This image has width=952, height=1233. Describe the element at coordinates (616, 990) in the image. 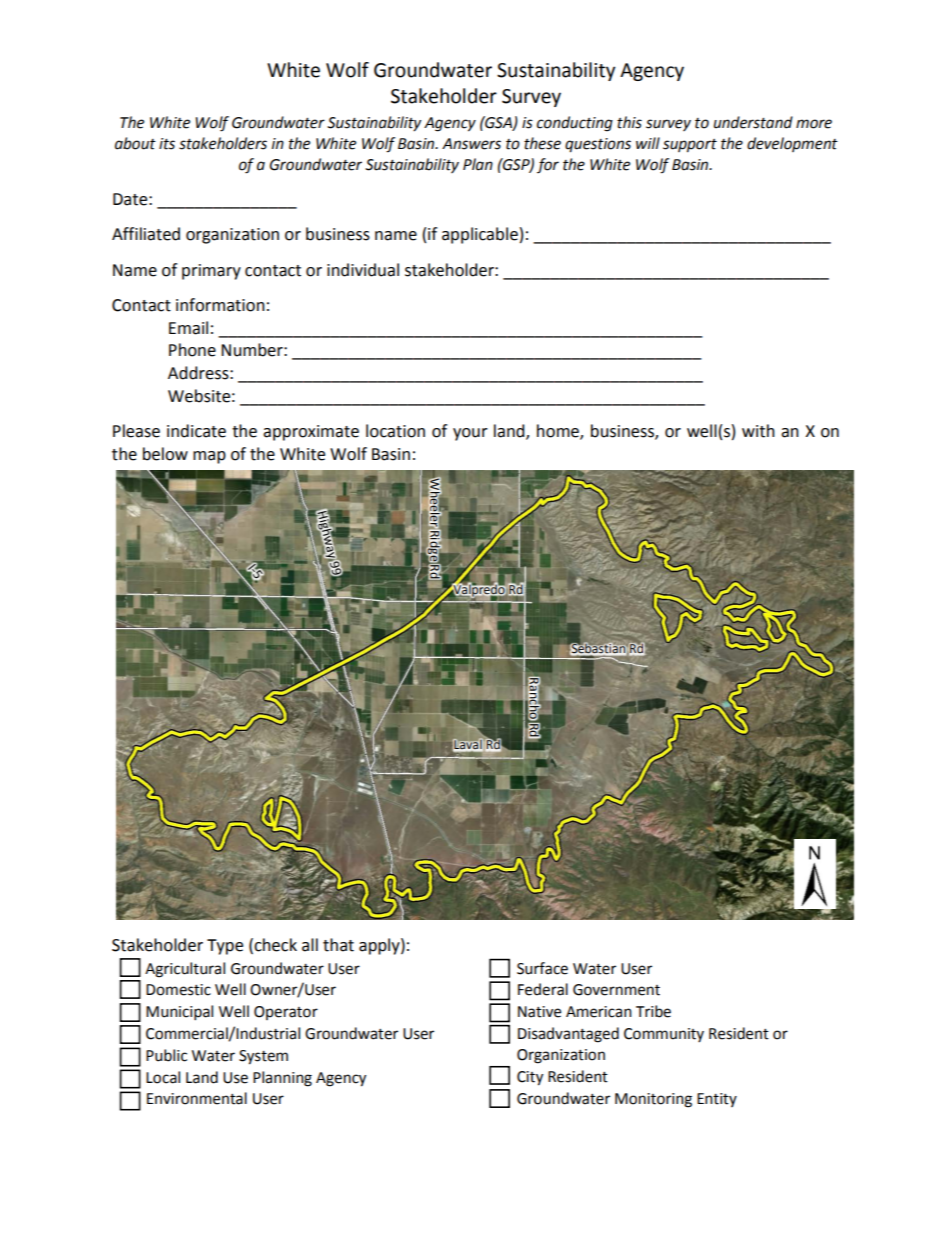

I see `Government` at that location.
